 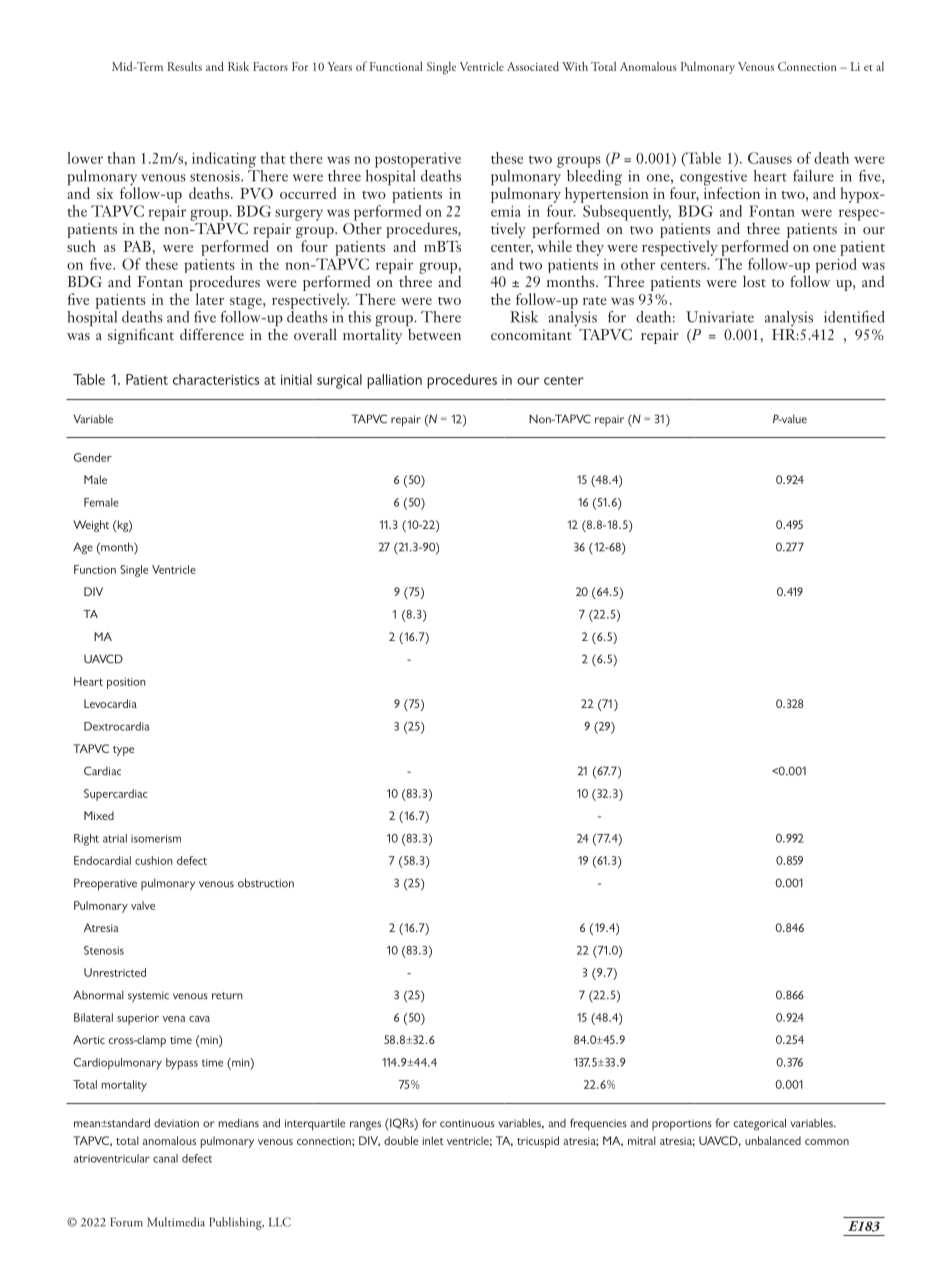 What do you see at coordinates (394, 381) in the image?
I see `palliation` at bounding box center [394, 381].
